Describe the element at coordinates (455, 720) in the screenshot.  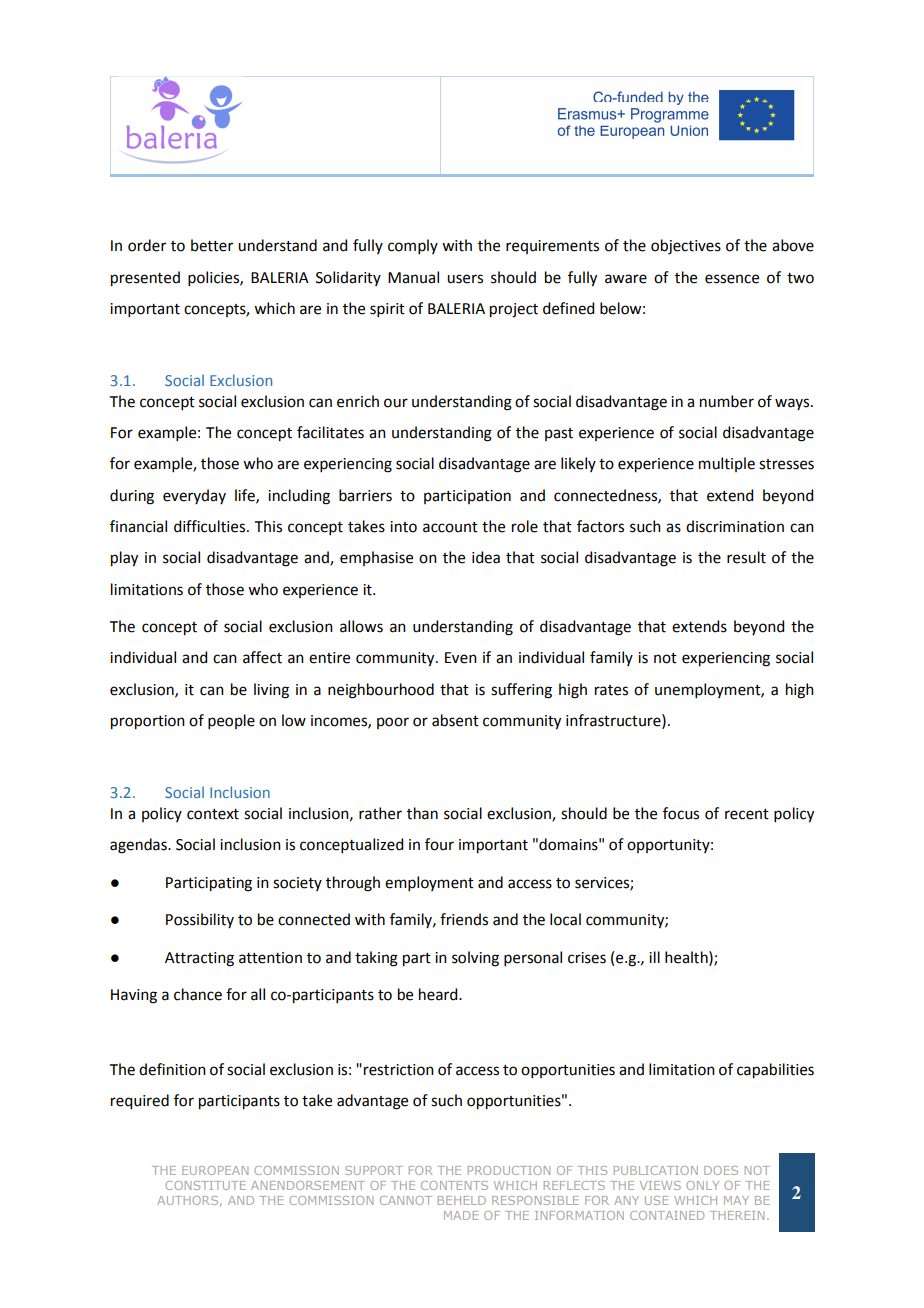
I see `absent` at that location.
